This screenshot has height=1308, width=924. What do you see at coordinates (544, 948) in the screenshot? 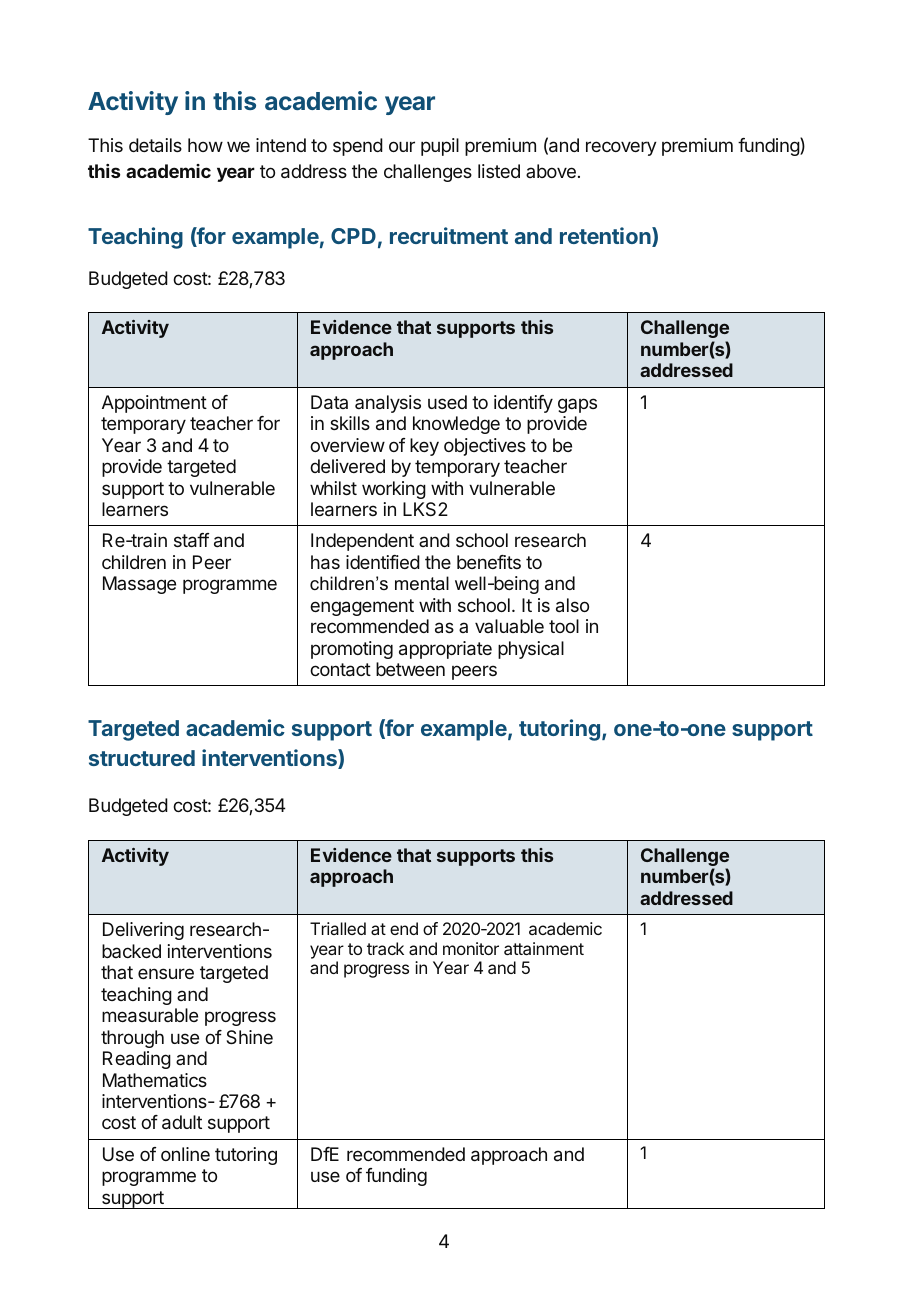
I see `attainment` at bounding box center [544, 948].
